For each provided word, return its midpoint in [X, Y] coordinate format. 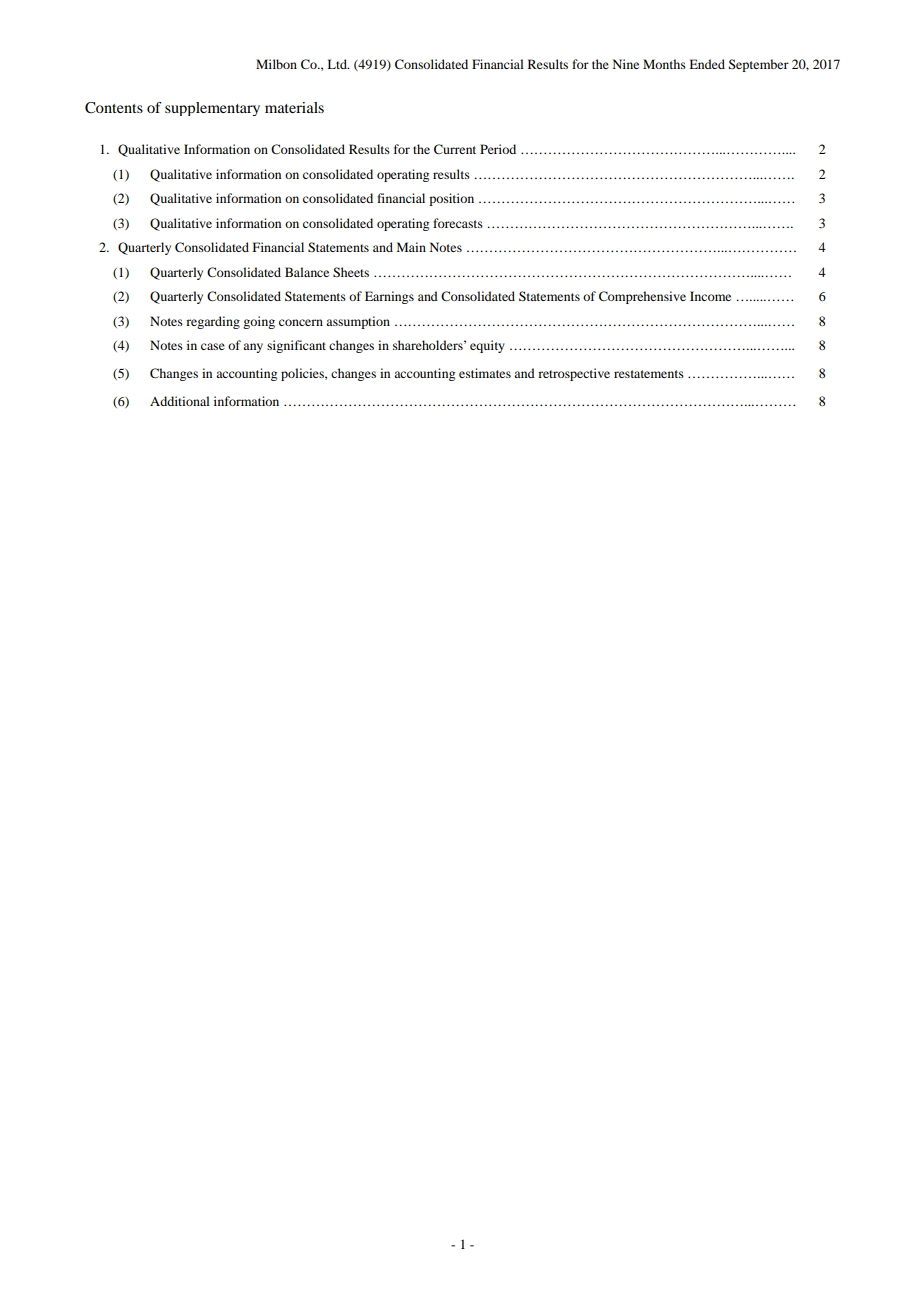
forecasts [458, 223]
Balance [307, 272]
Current [455, 149]
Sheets [351, 272]
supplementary [212, 109]
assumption [358, 322]
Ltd [338, 64]
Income [710, 296]
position [451, 199]
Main [411, 247]
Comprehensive [642, 297]
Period [498, 149]
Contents [114, 108]
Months [664, 64]
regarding [213, 322]
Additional [180, 401]
